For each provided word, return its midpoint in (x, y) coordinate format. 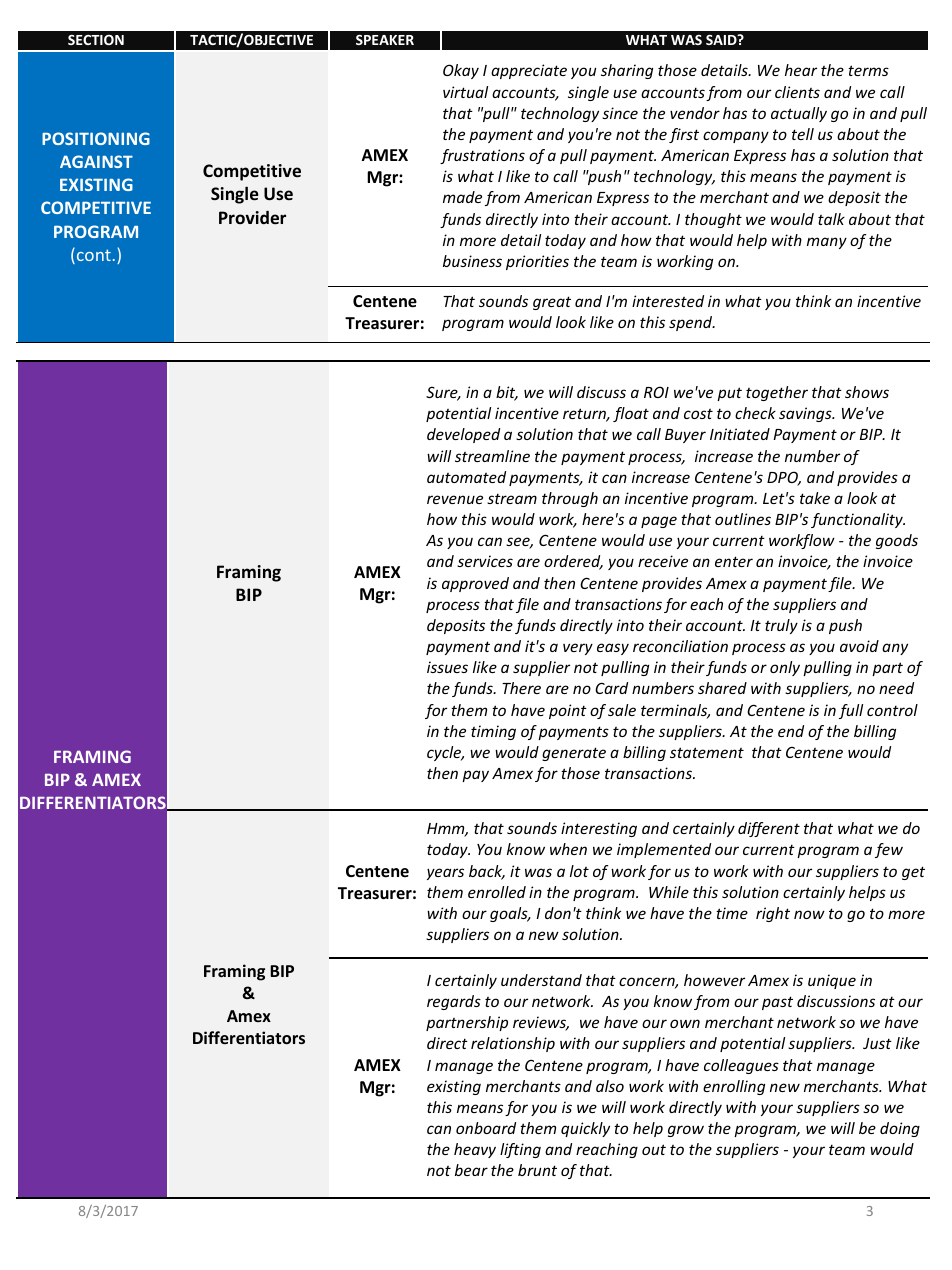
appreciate (529, 71)
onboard (486, 1128)
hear (801, 70)
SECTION (96, 40)
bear (471, 1170)
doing (900, 1129)
